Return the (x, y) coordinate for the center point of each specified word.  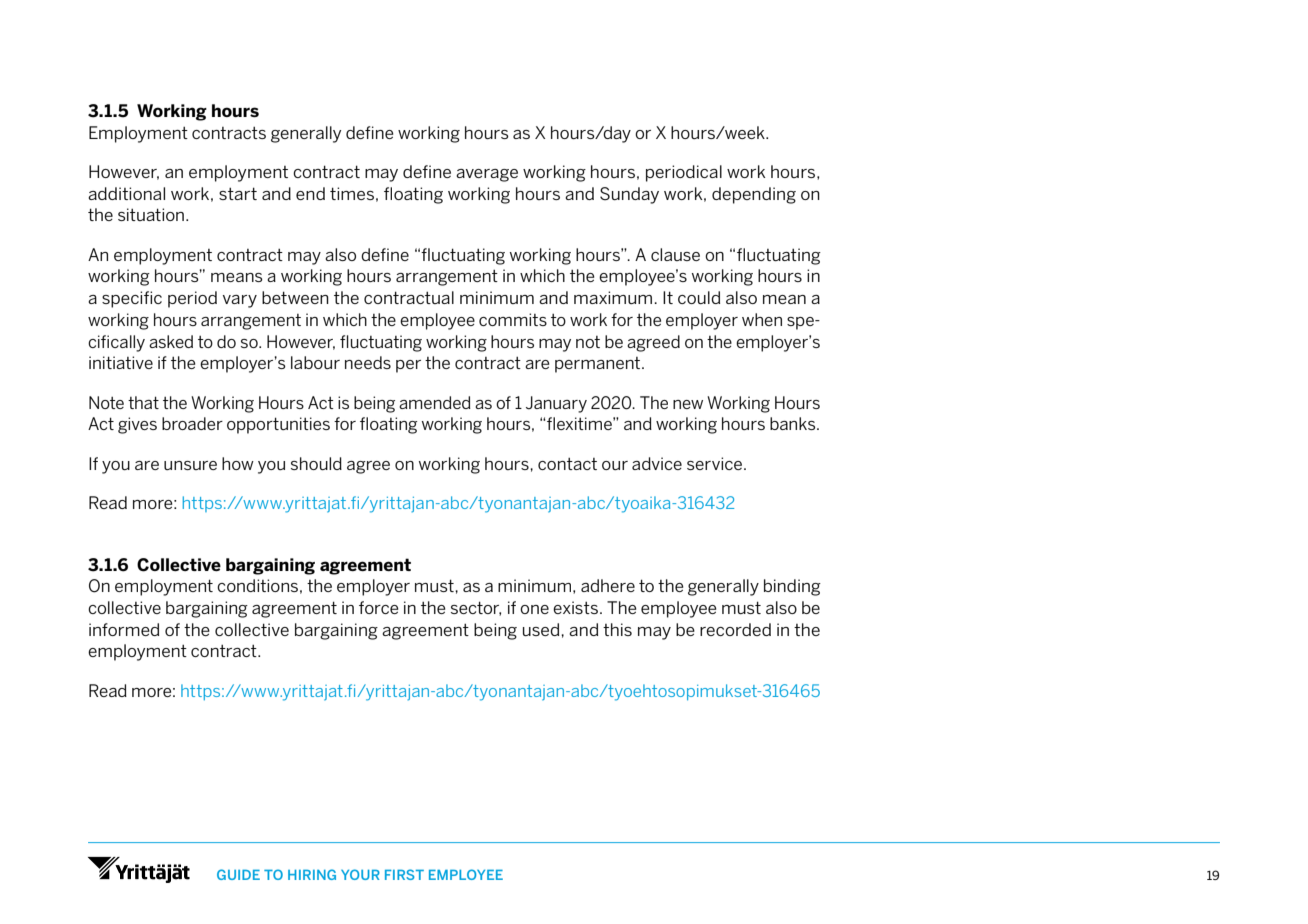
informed (124, 629)
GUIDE (238, 874)
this (617, 629)
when (762, 319)
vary (240, 301)
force (379, 607)
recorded (735, 629)
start (238, 193)
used (542, 629)
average (487, 175)
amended (435, 402)
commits (513, 319)
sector (476, 608)
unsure (190, 465)
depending (754, 195)
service (714, 463)
